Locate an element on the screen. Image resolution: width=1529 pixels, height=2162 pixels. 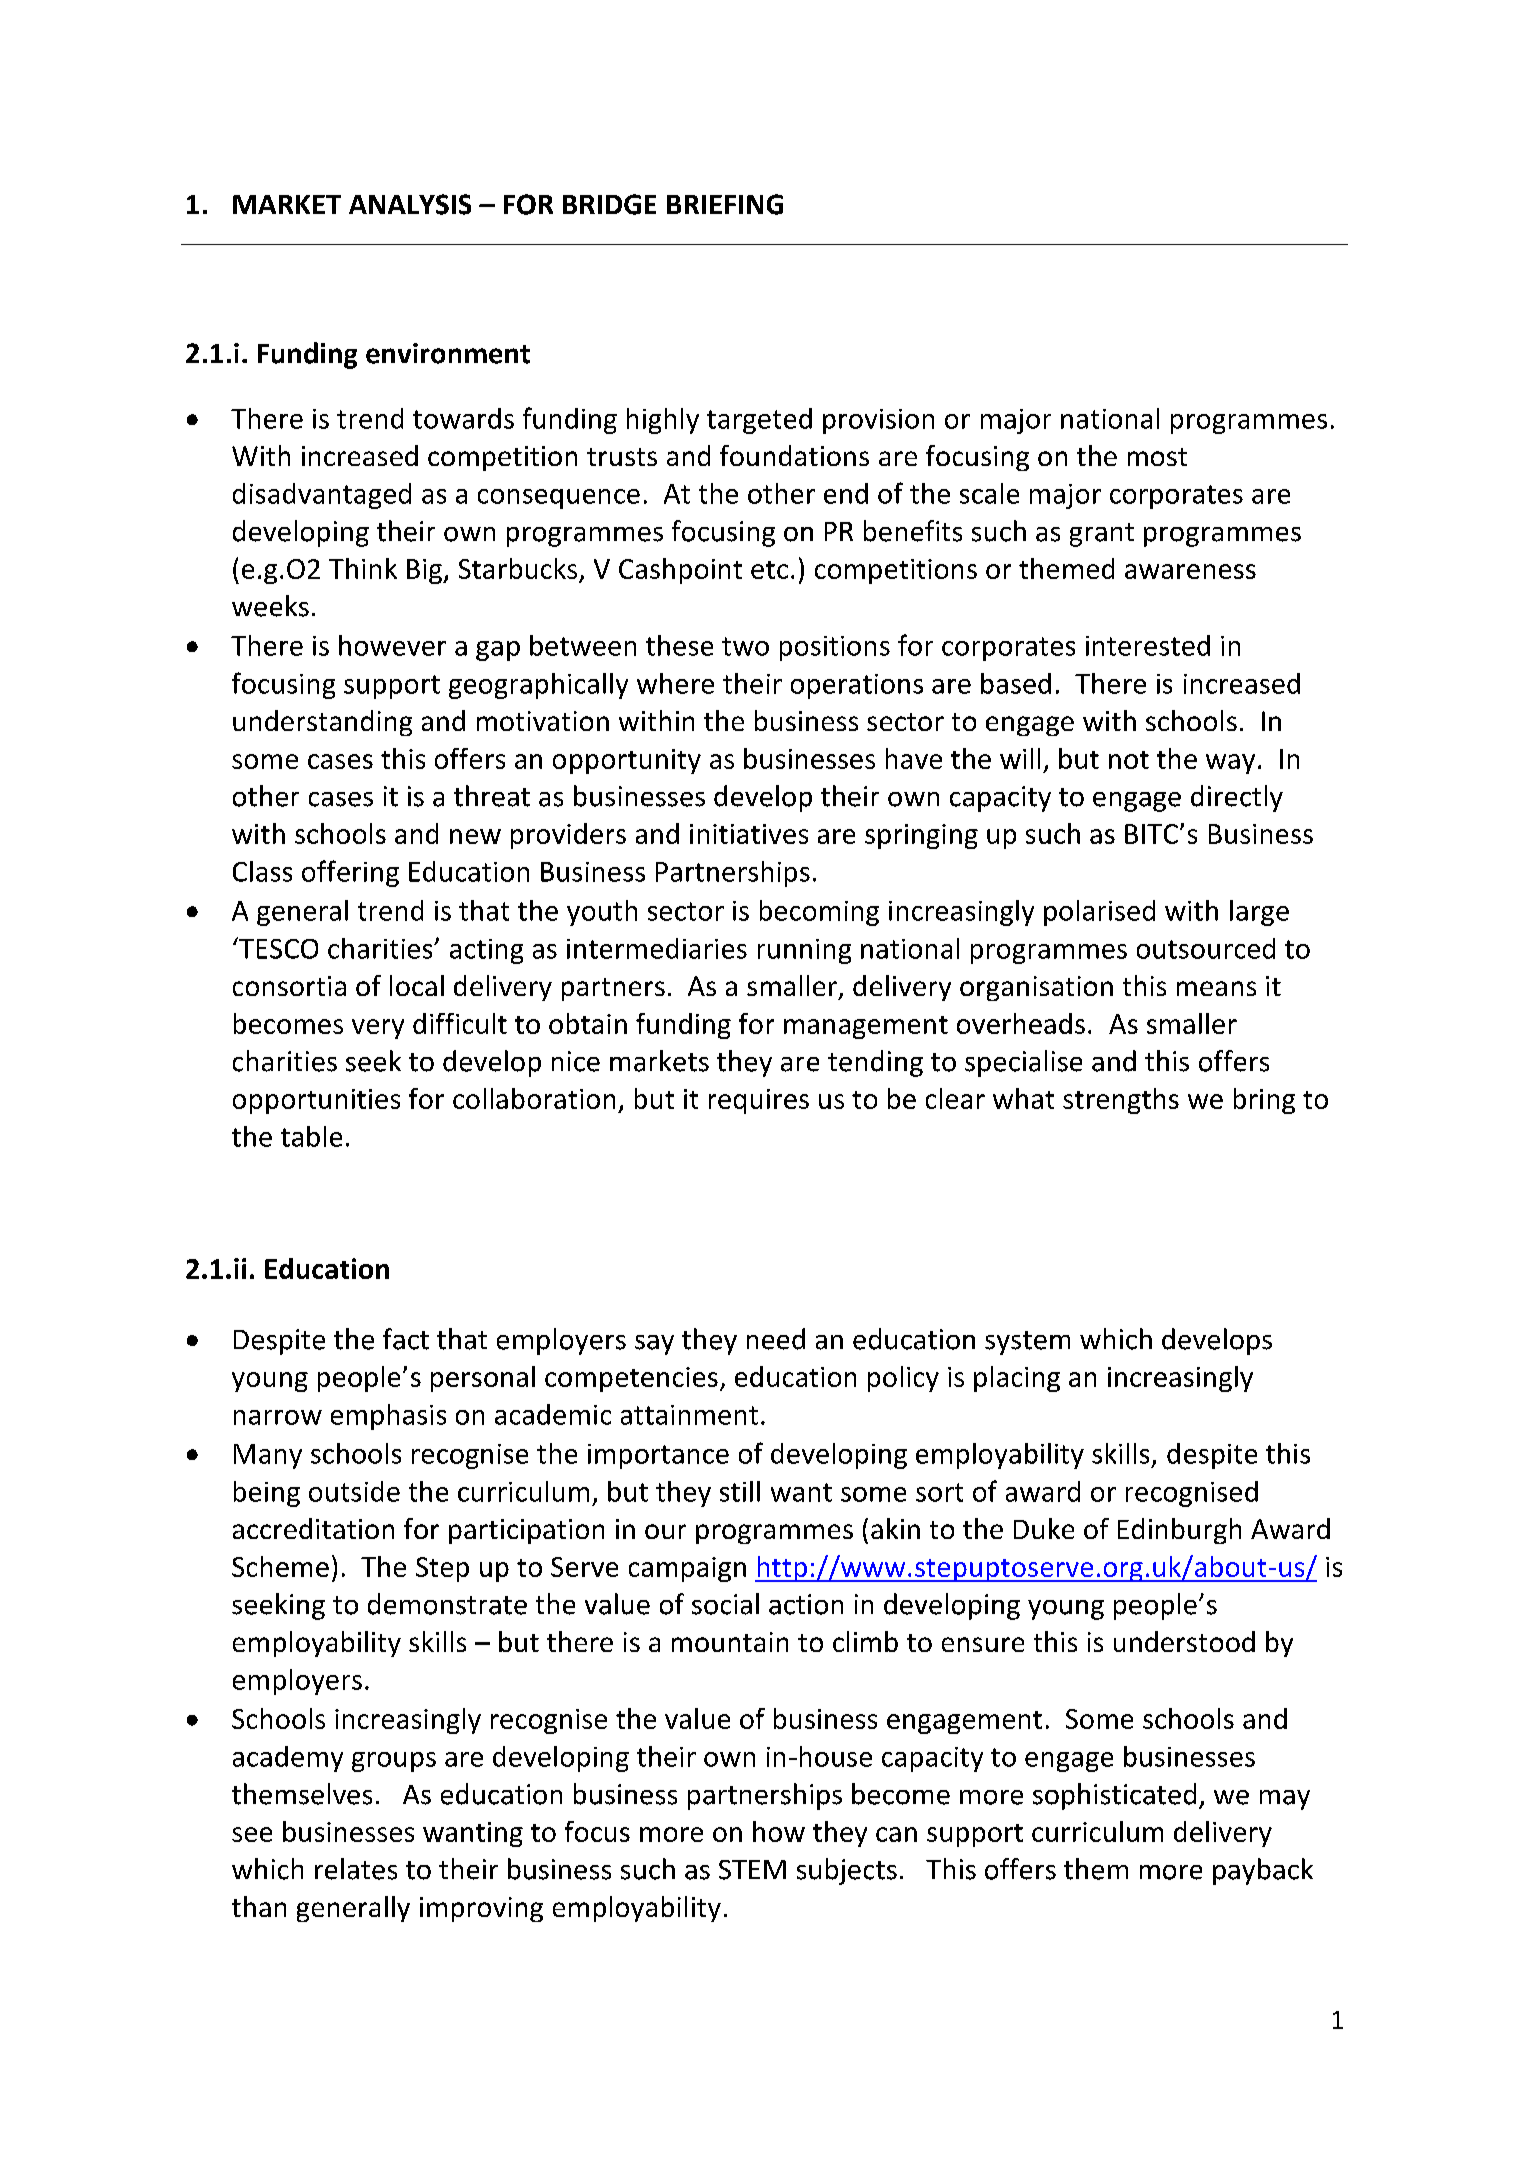
strengths is located at coordinates (1121, 1101).
